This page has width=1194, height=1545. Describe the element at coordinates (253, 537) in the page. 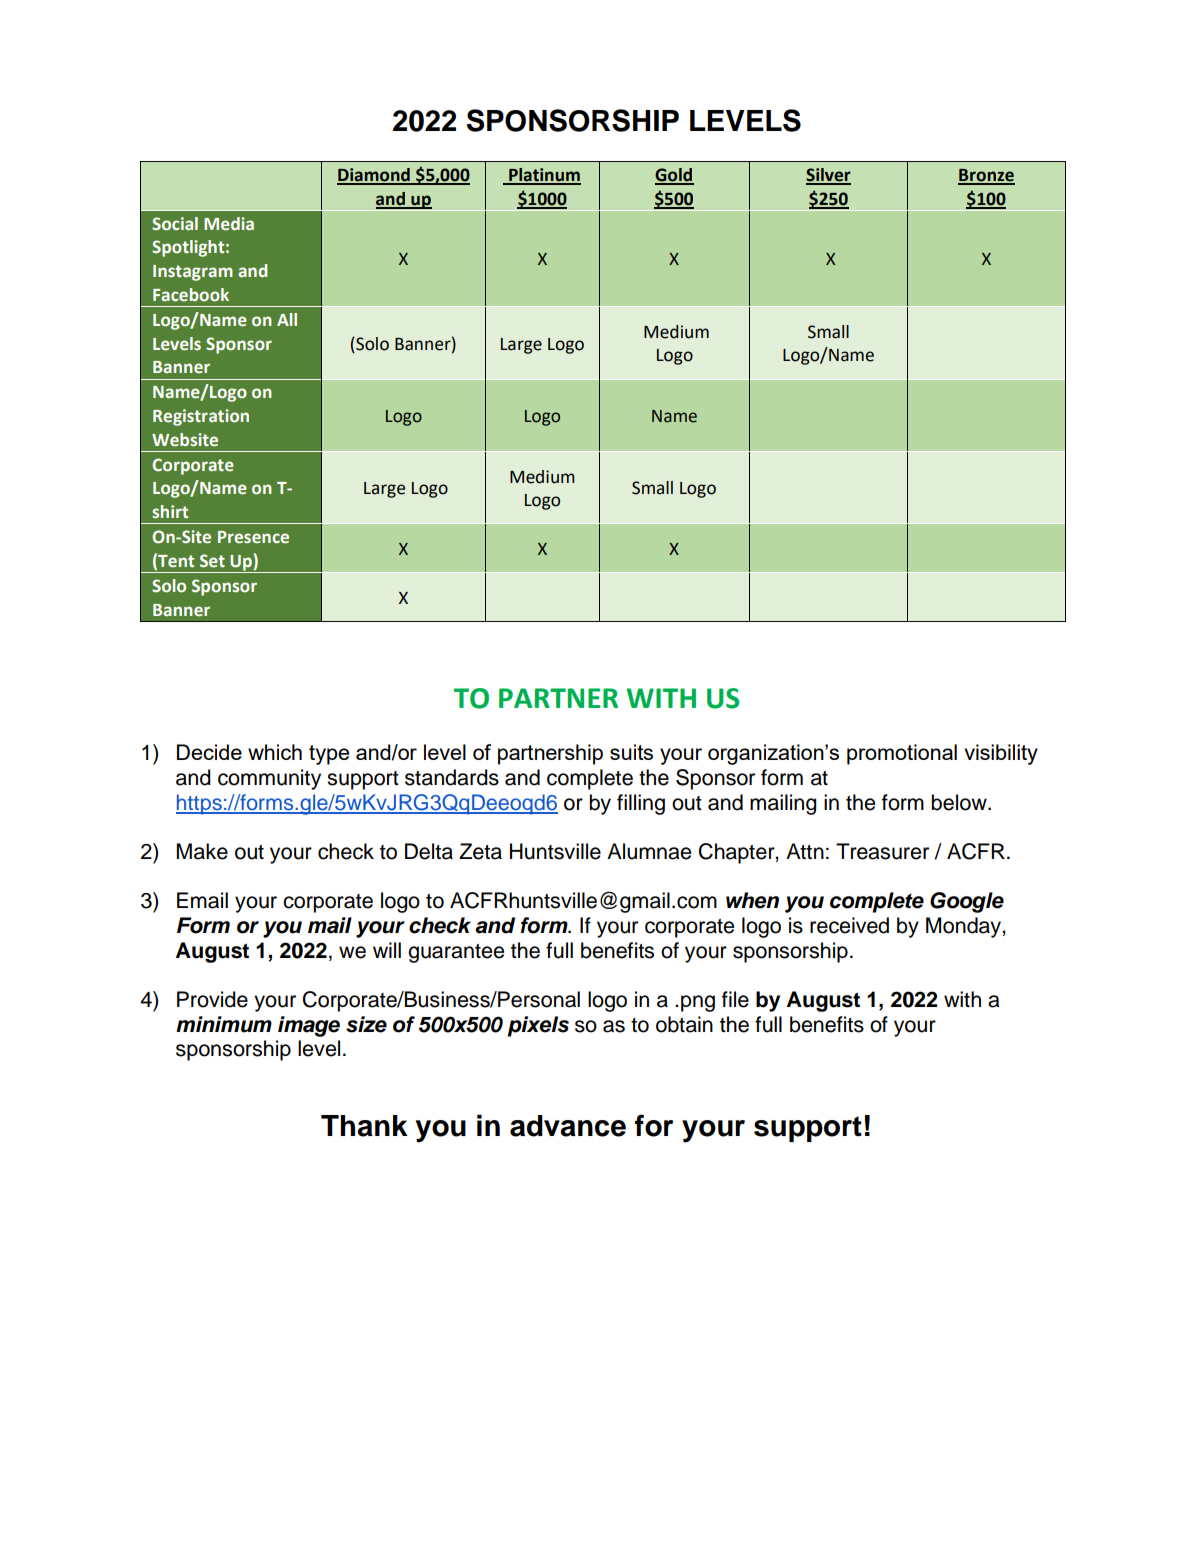

I see `Presence` at that location.
